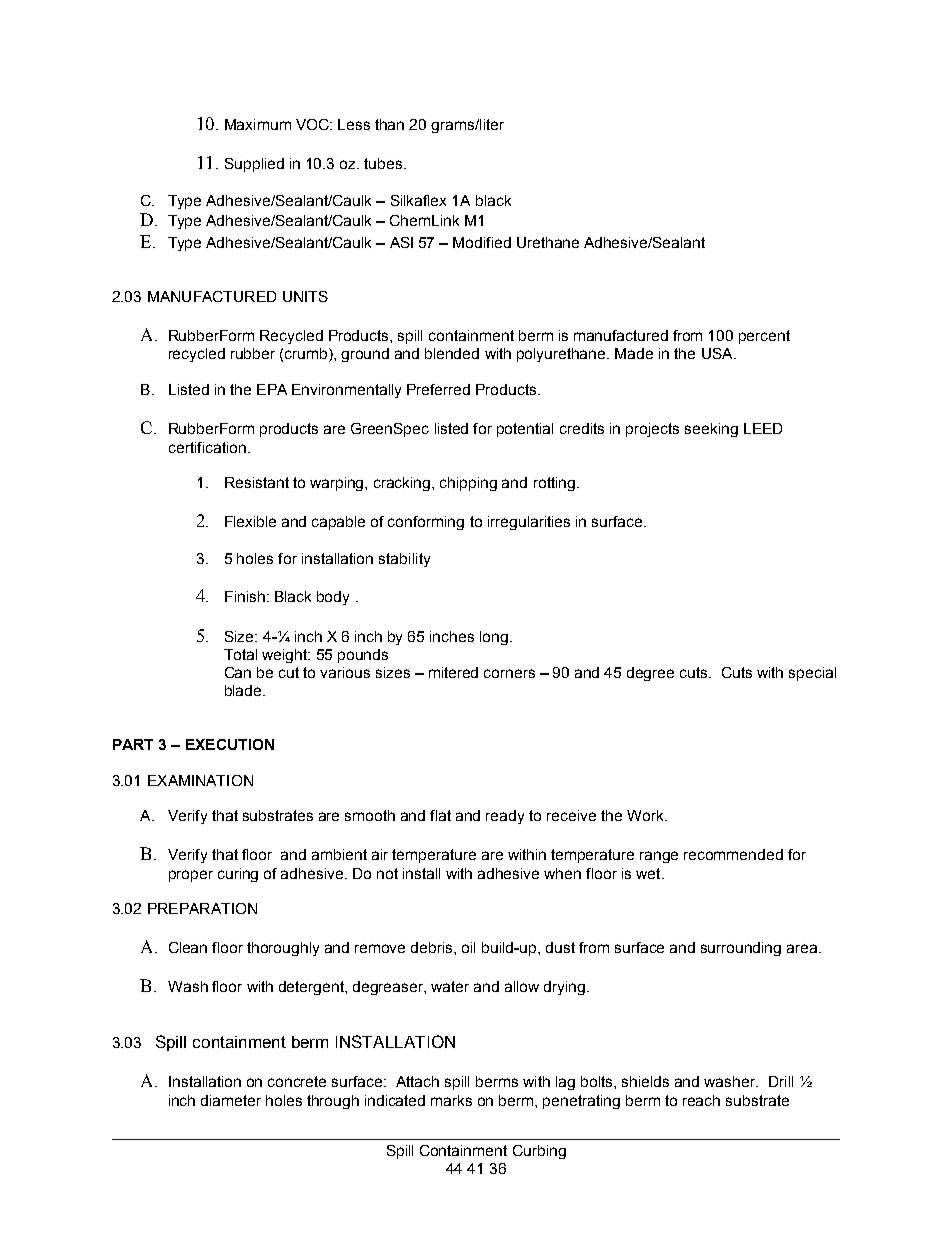 The image size is (952, 1233). What do you see at coordinates (231, 1100) in the screenshot?
I see `diameter` at bounding box center [231, 1100].
